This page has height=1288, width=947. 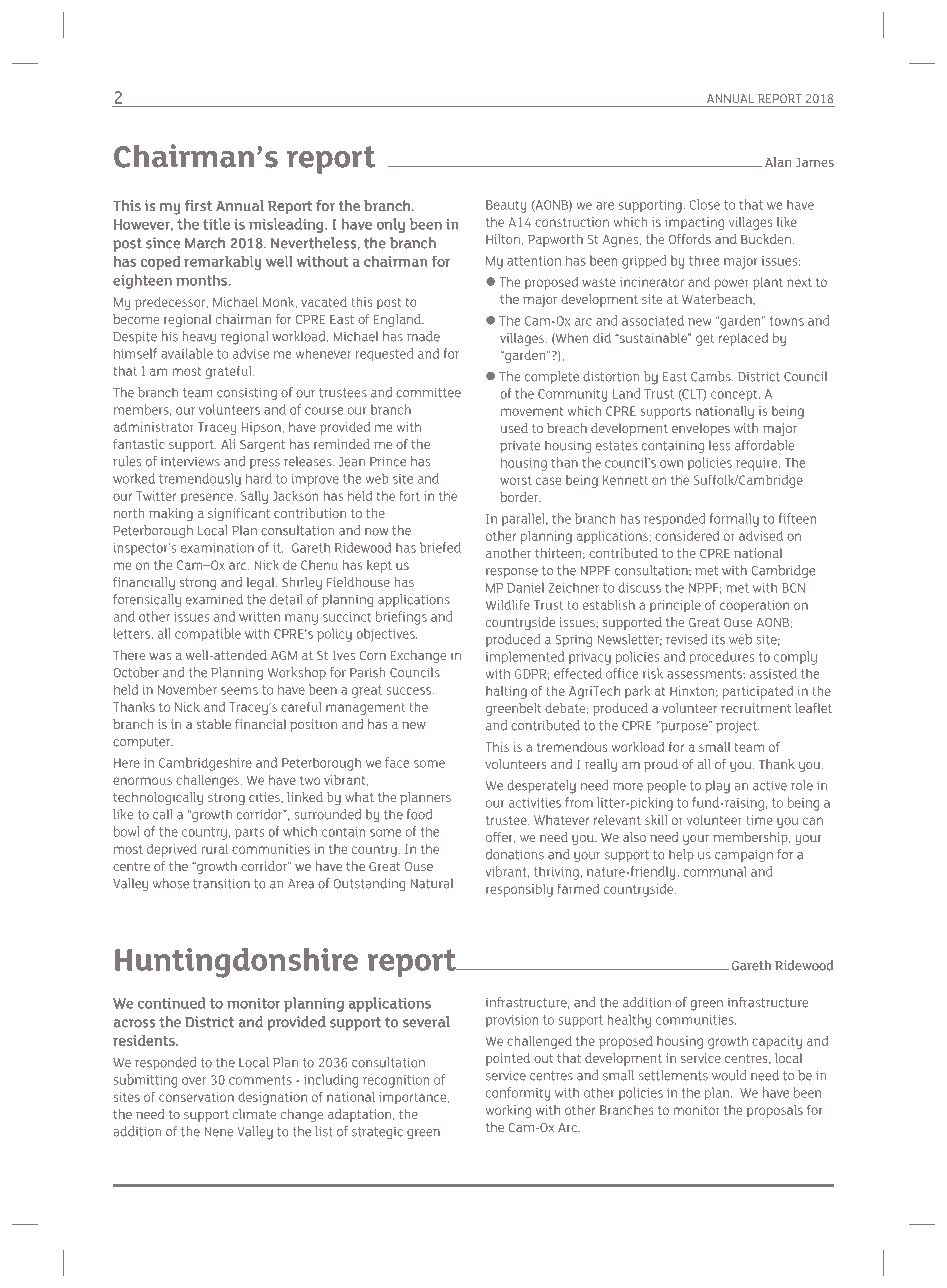 What do you see at coordinates (198, 205) in the page?
I see `first` at bounding box center [198, 205].
